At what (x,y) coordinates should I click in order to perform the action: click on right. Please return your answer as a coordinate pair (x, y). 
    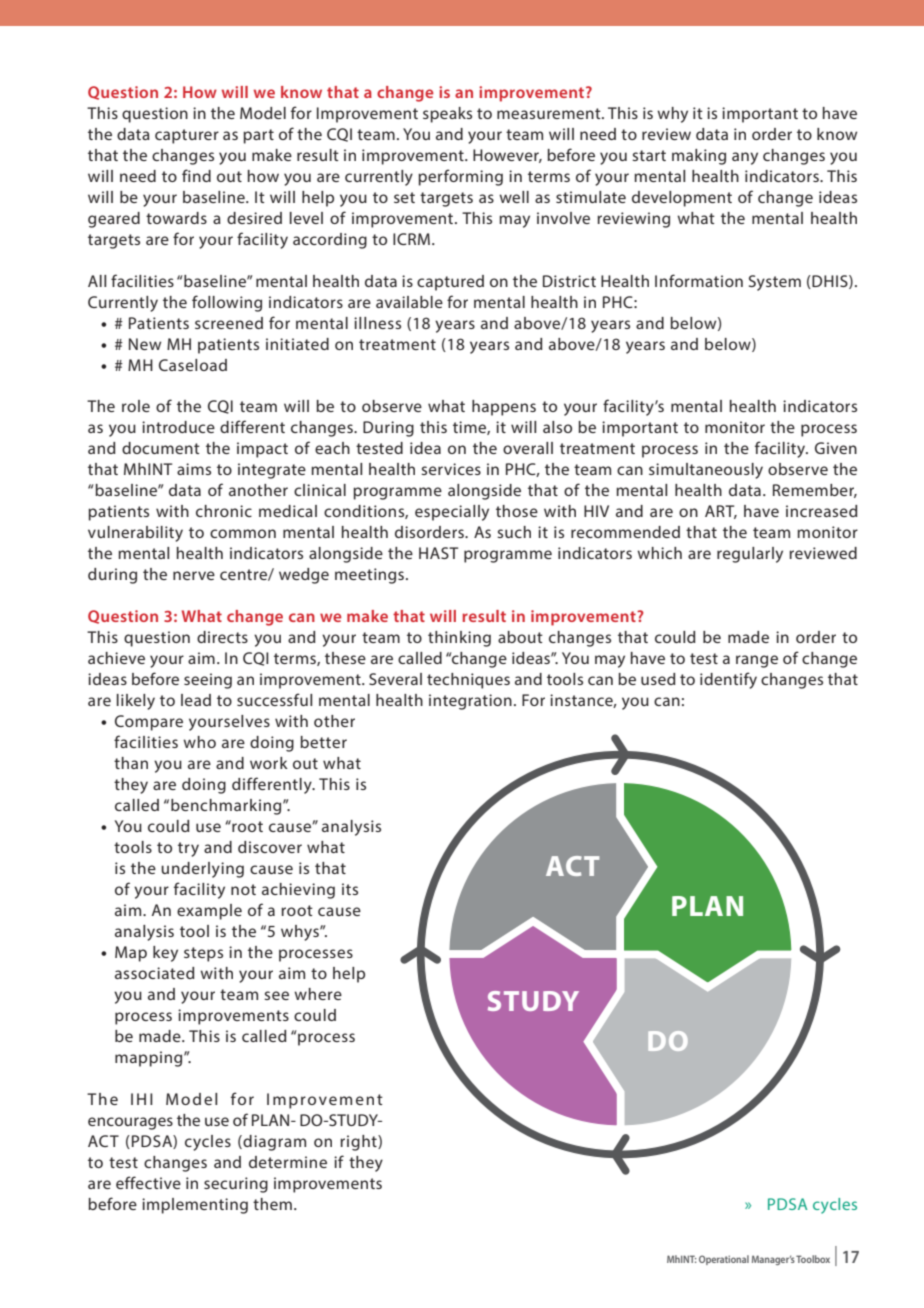
    Looking at the image, I should click on (359, 1143).
